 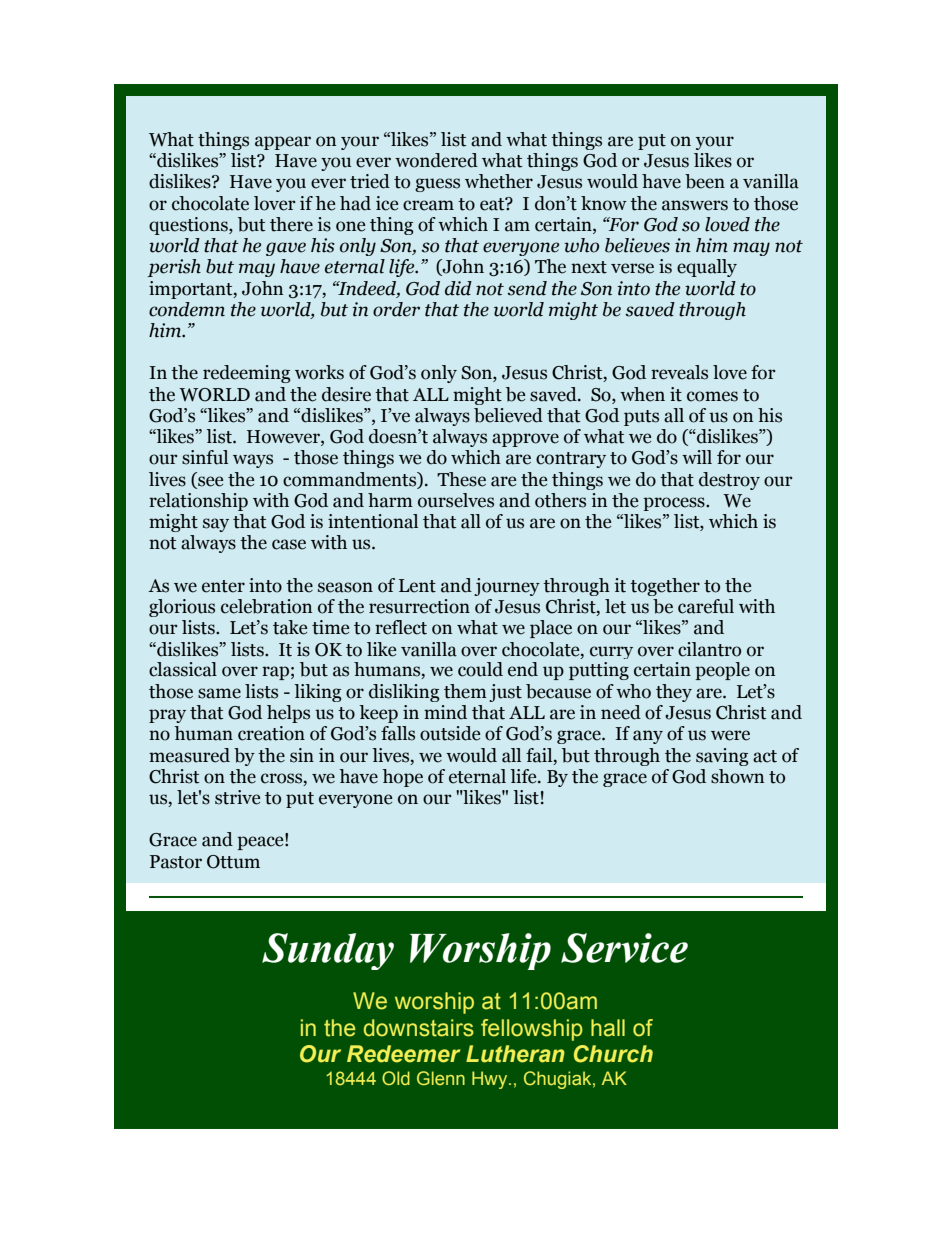 What do you see at coordinates (419, 606) in the image?
I see `resurrection` at bounding box center [419, 606].
